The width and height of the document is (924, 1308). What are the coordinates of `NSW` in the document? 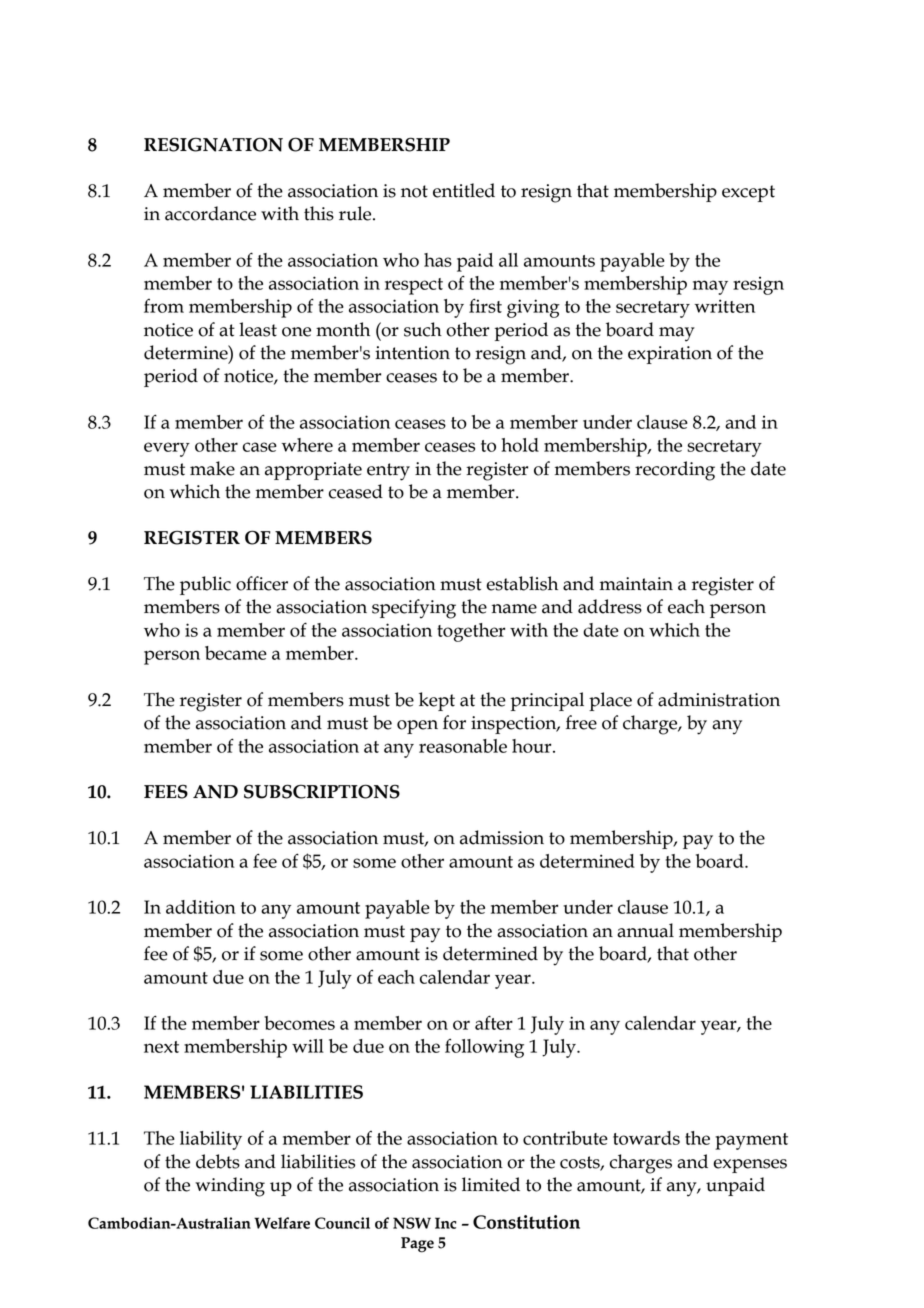 It's located at (412, 1223).
